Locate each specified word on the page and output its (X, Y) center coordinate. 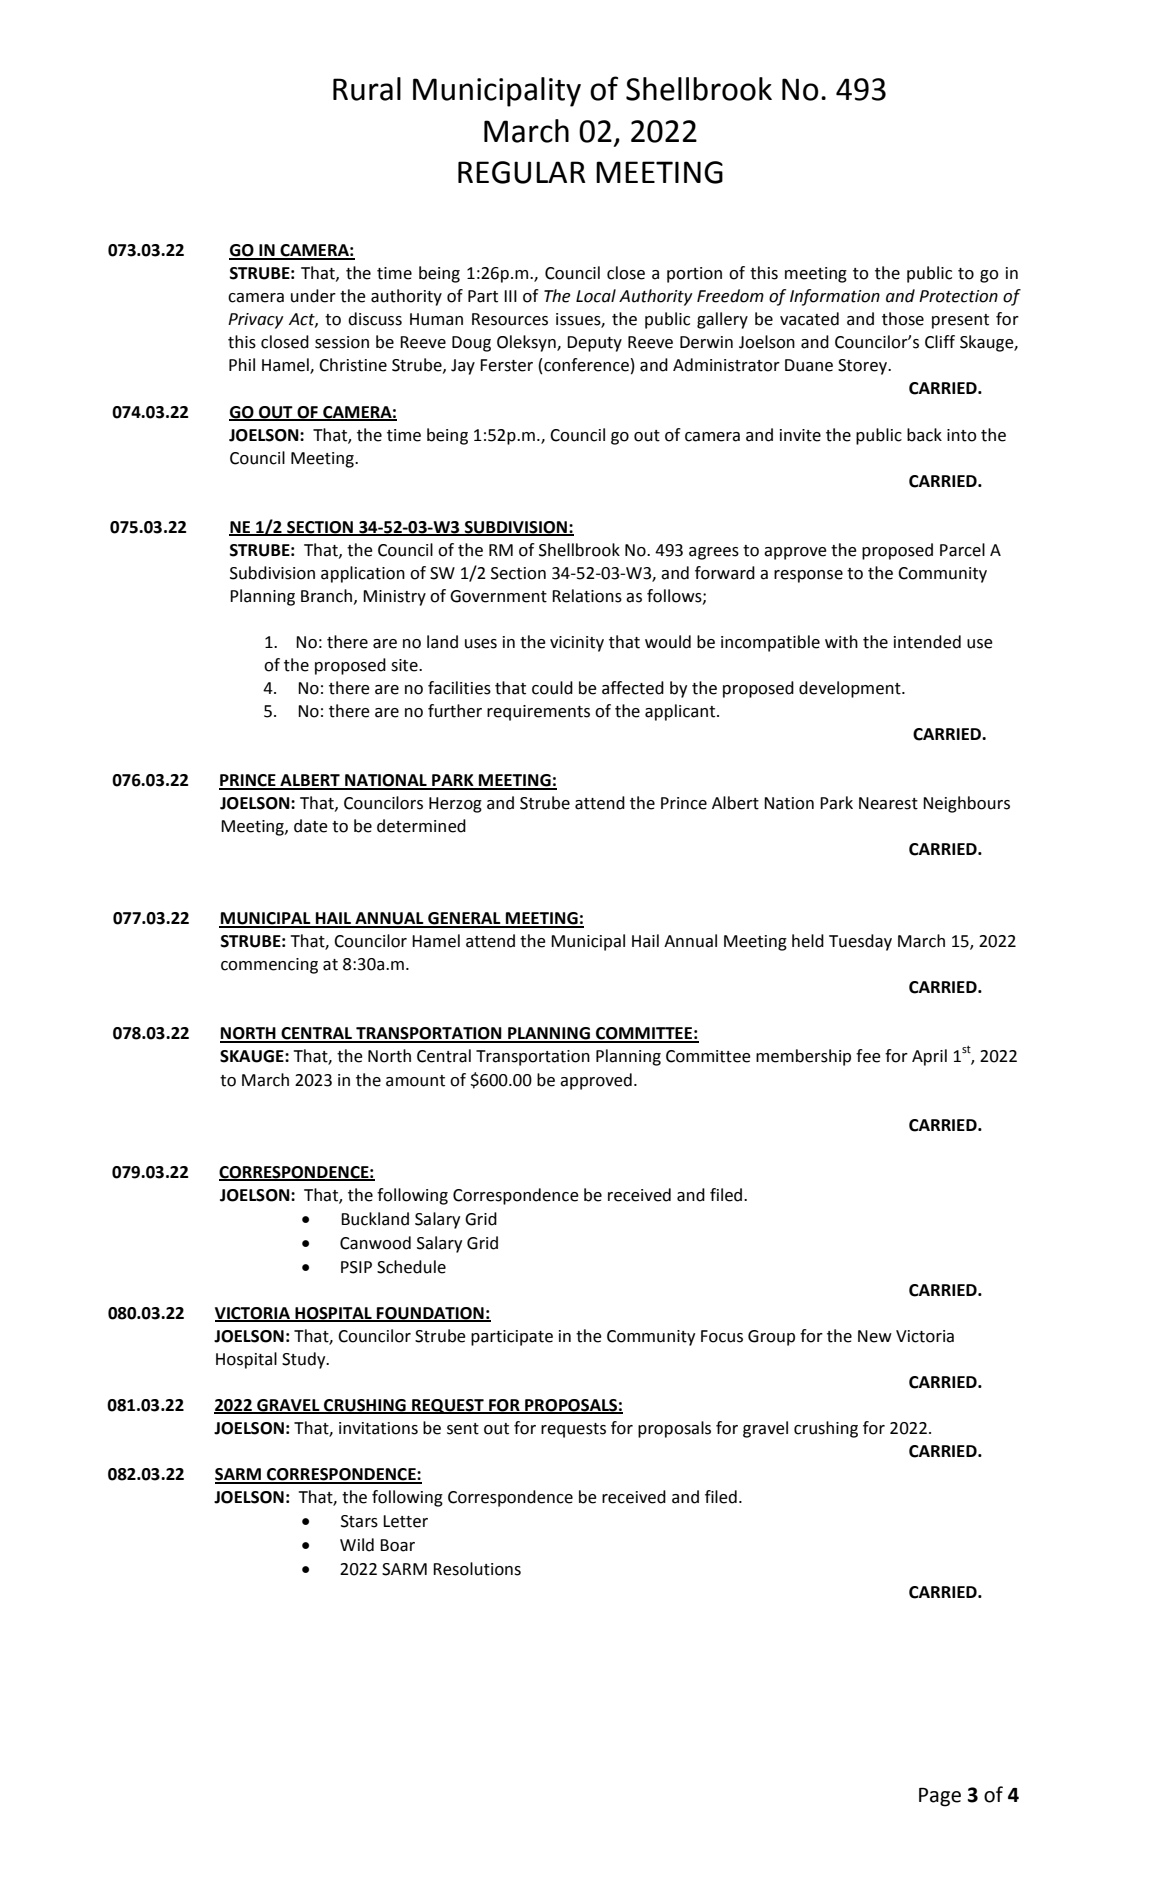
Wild (357, 1545)
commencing (269, 966)
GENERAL (464, 919)
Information (835, 297)
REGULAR (522, 172)
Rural (367, 89)
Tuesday (860, 942)
